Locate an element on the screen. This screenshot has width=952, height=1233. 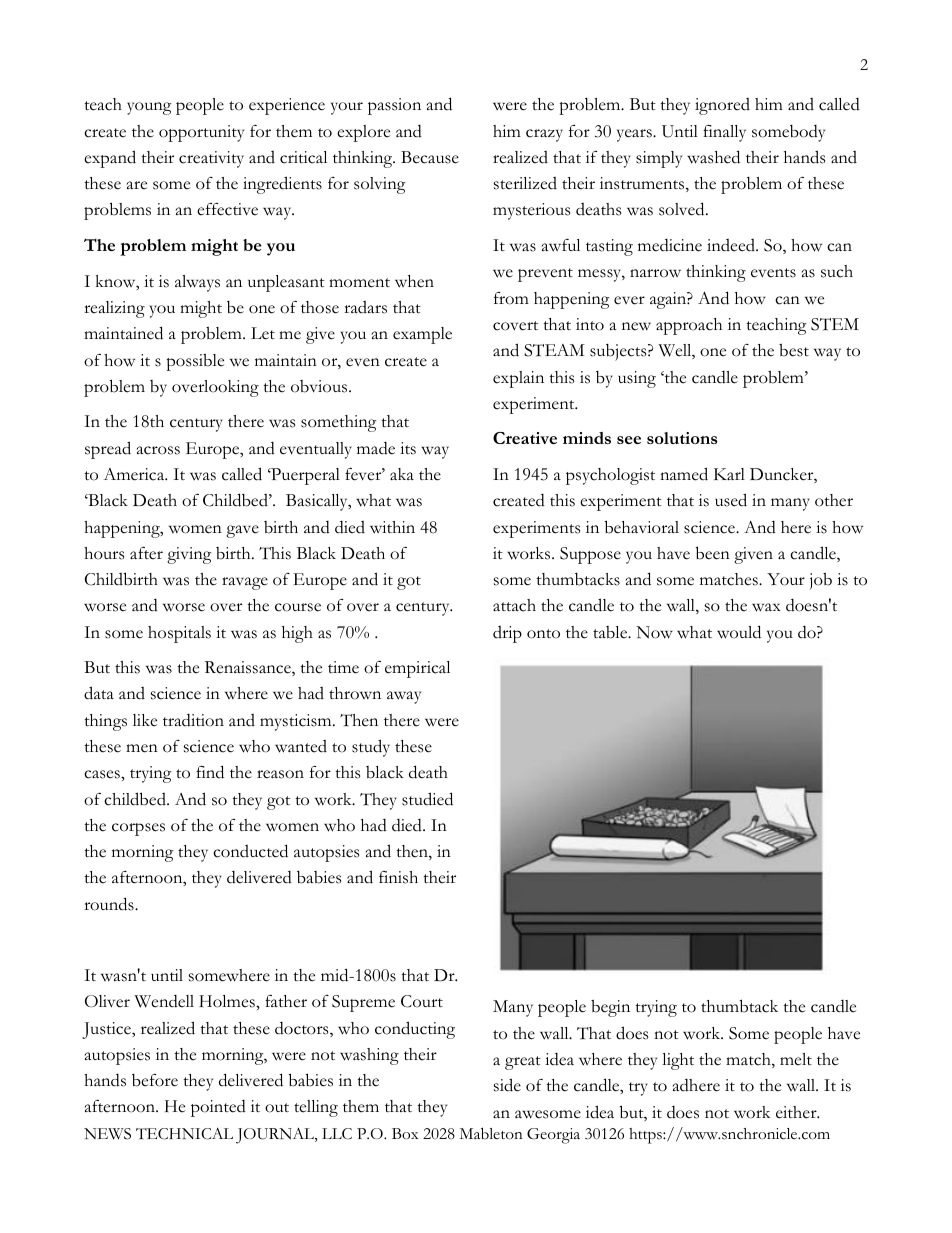
explain is located at coordinates (518, 379).
